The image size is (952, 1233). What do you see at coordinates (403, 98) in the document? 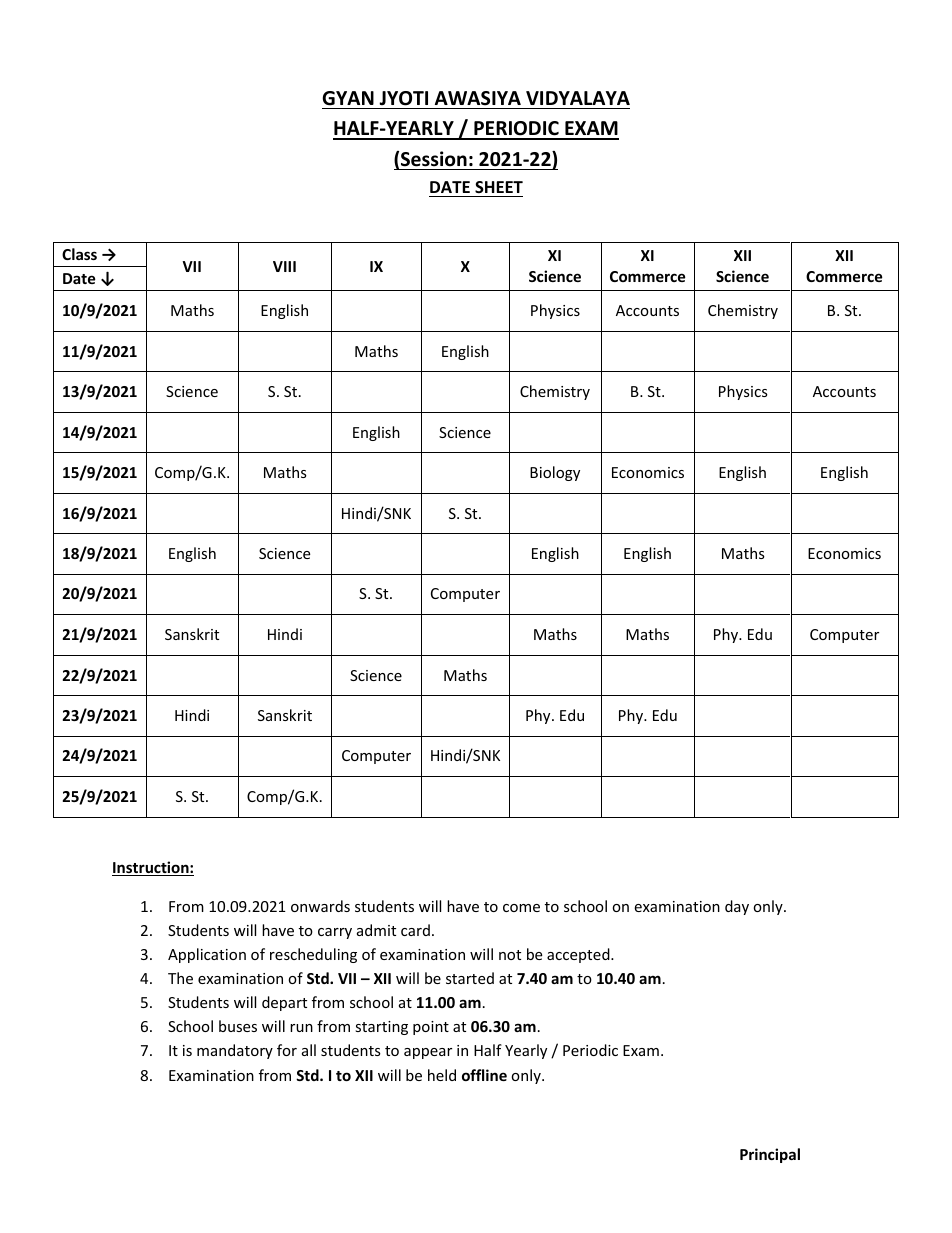
I see `JYOTI` at bounding box center [403, 98].
